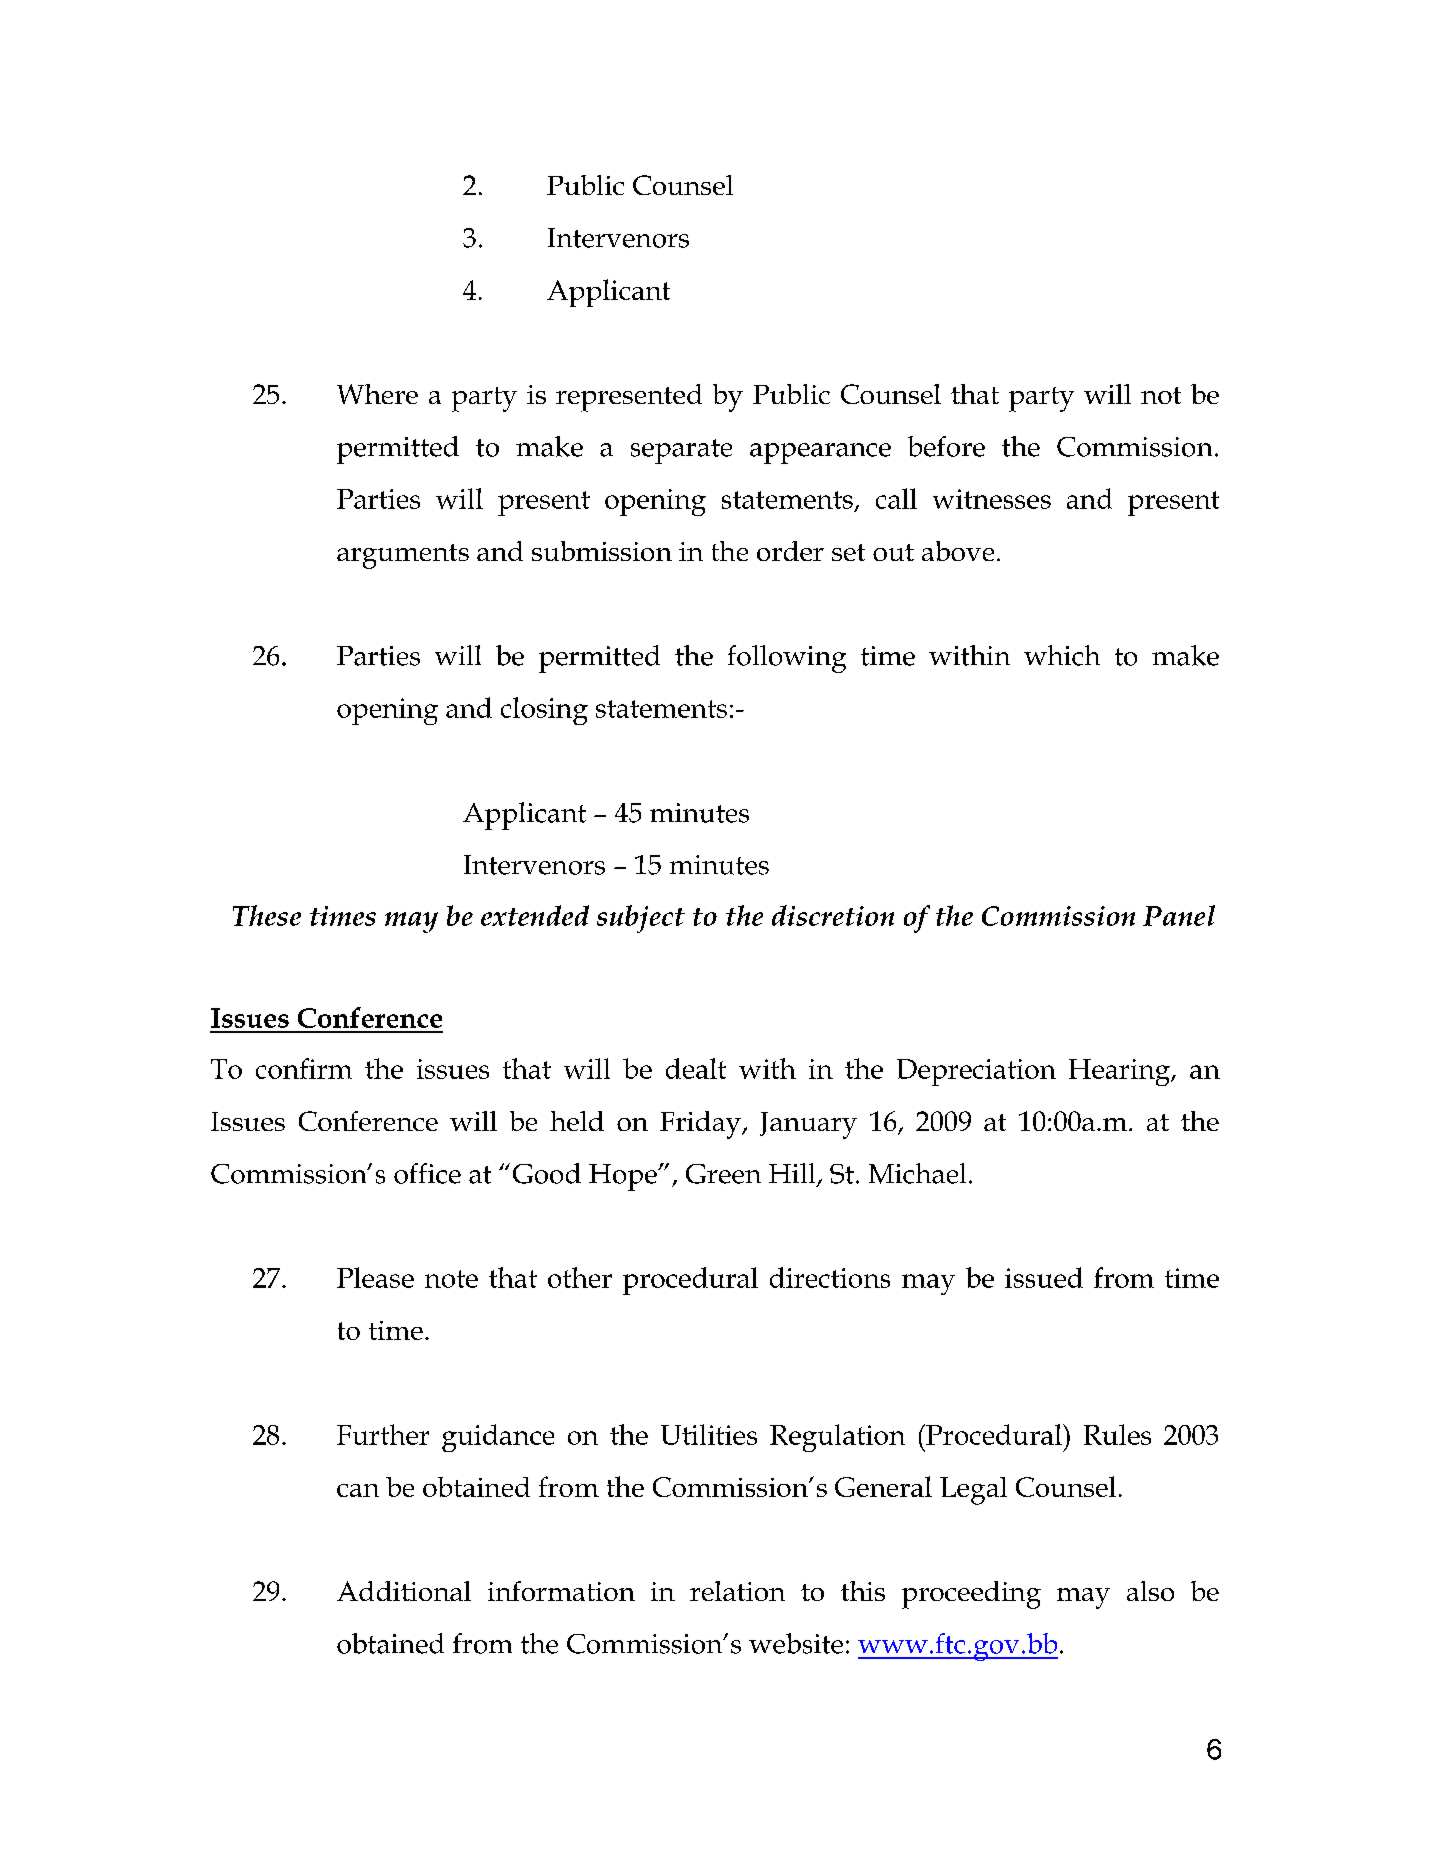 The width and height of the screenshot is (1430, 1850). Describe the element at coordinates (377, 394) in the screenshot. I see `Where` at that location.
